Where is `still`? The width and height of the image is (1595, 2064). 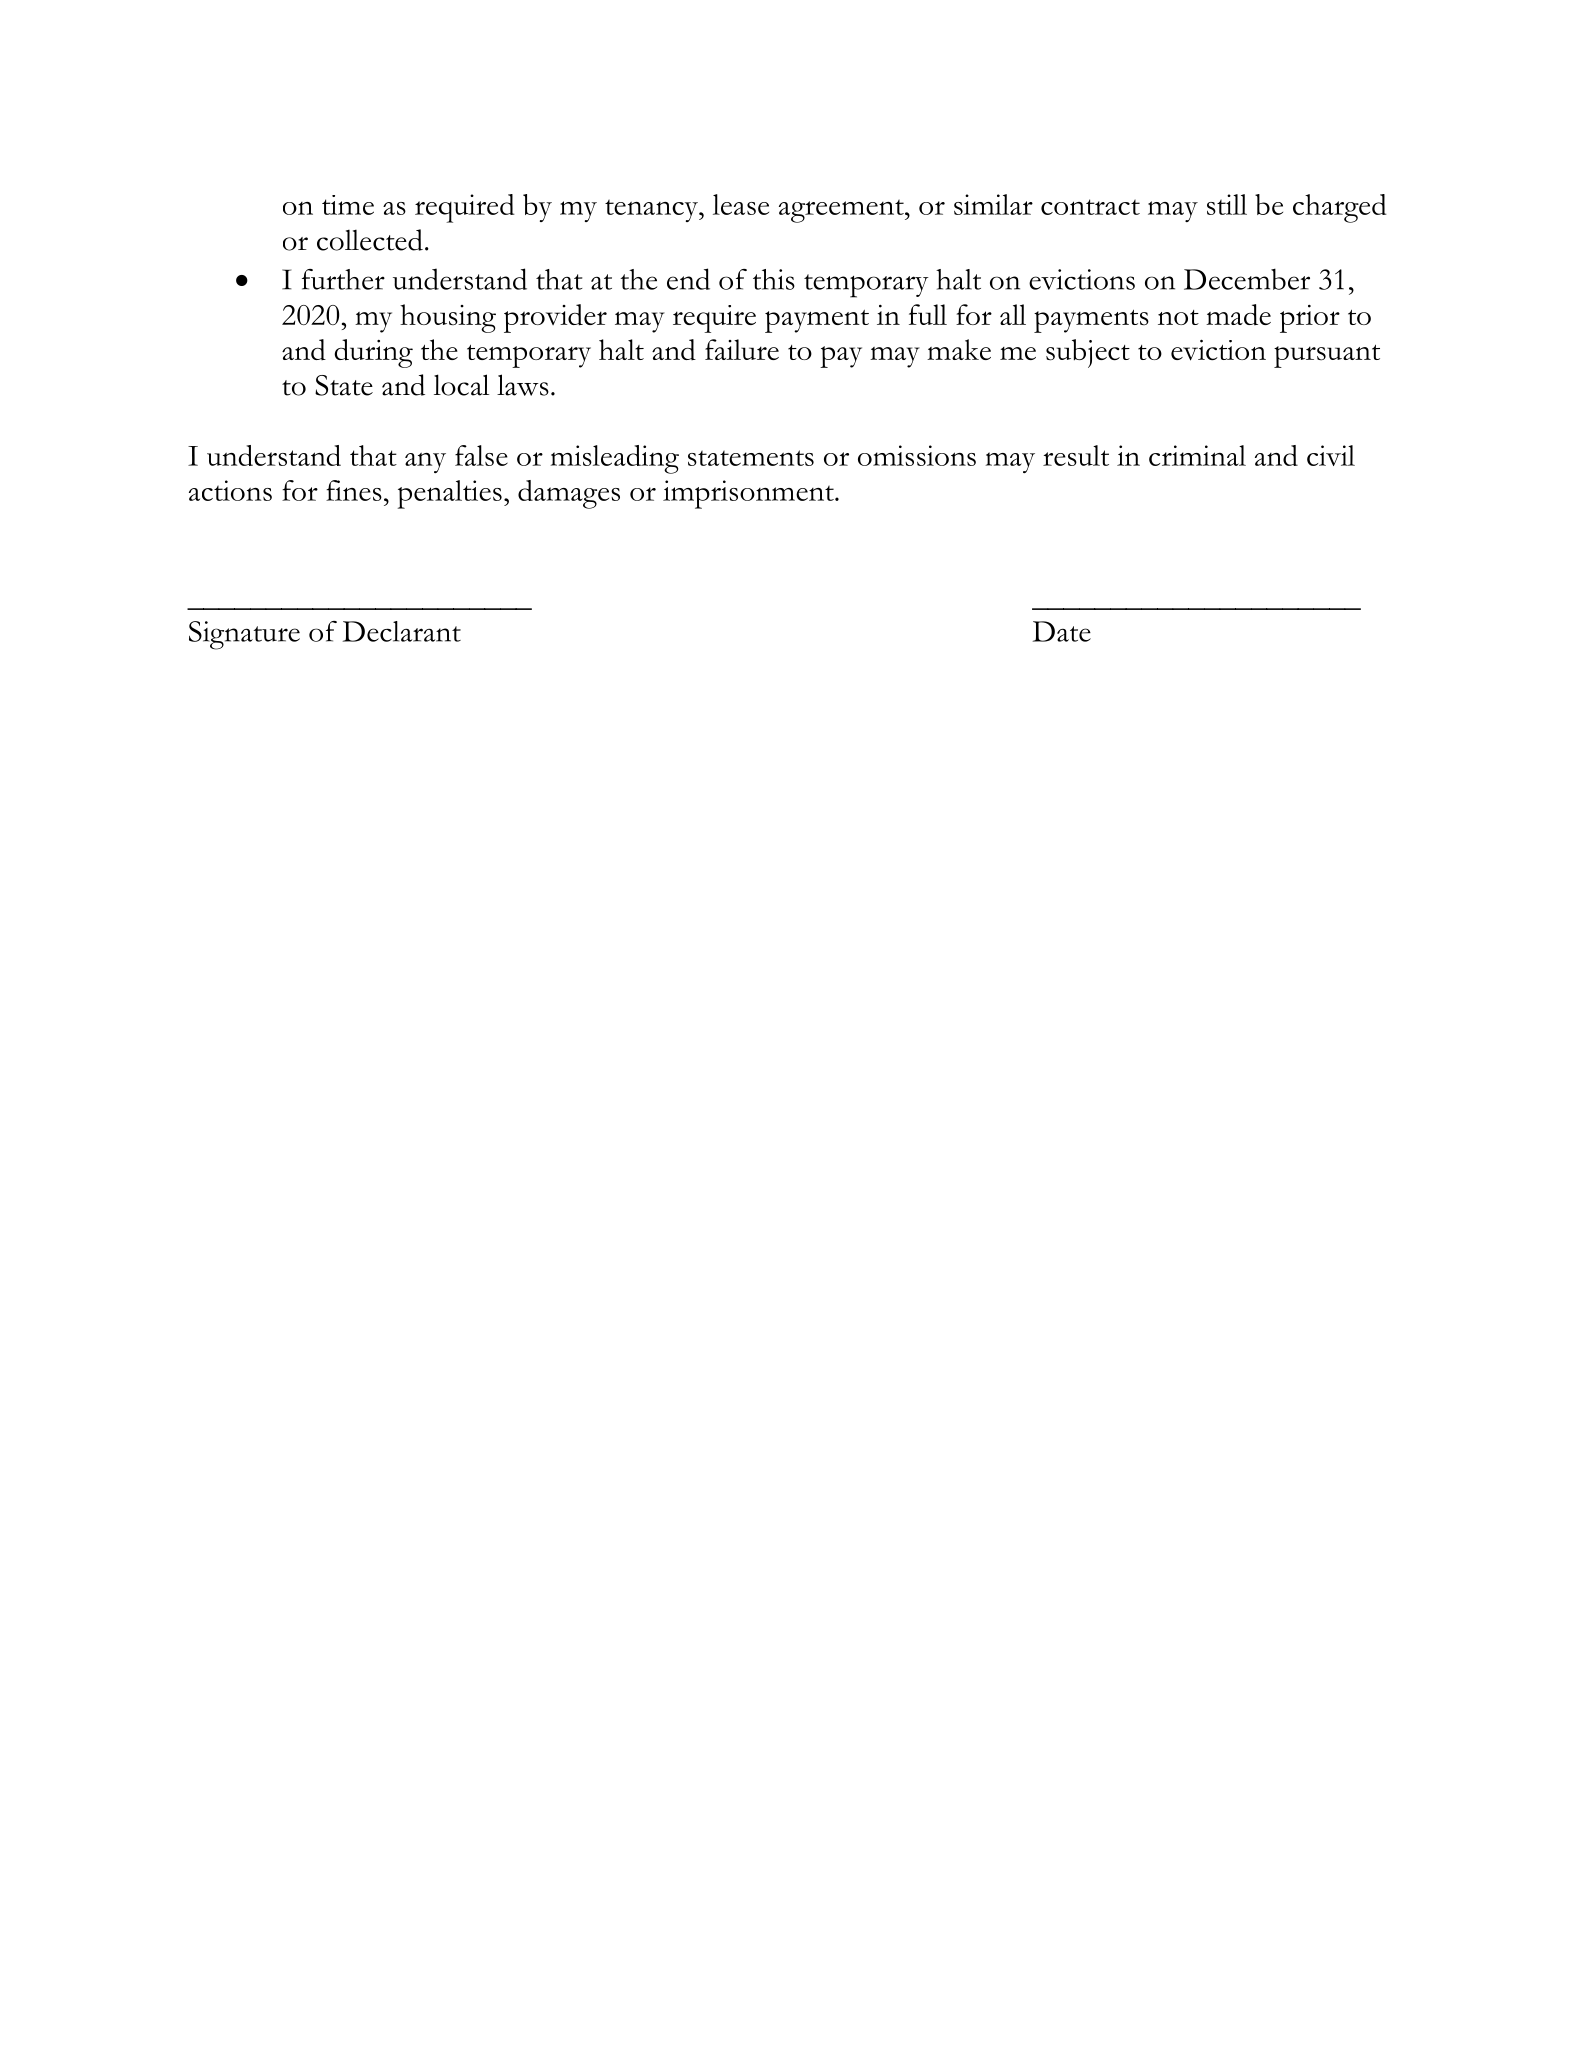 still is located at coordinates (1227, 204).
